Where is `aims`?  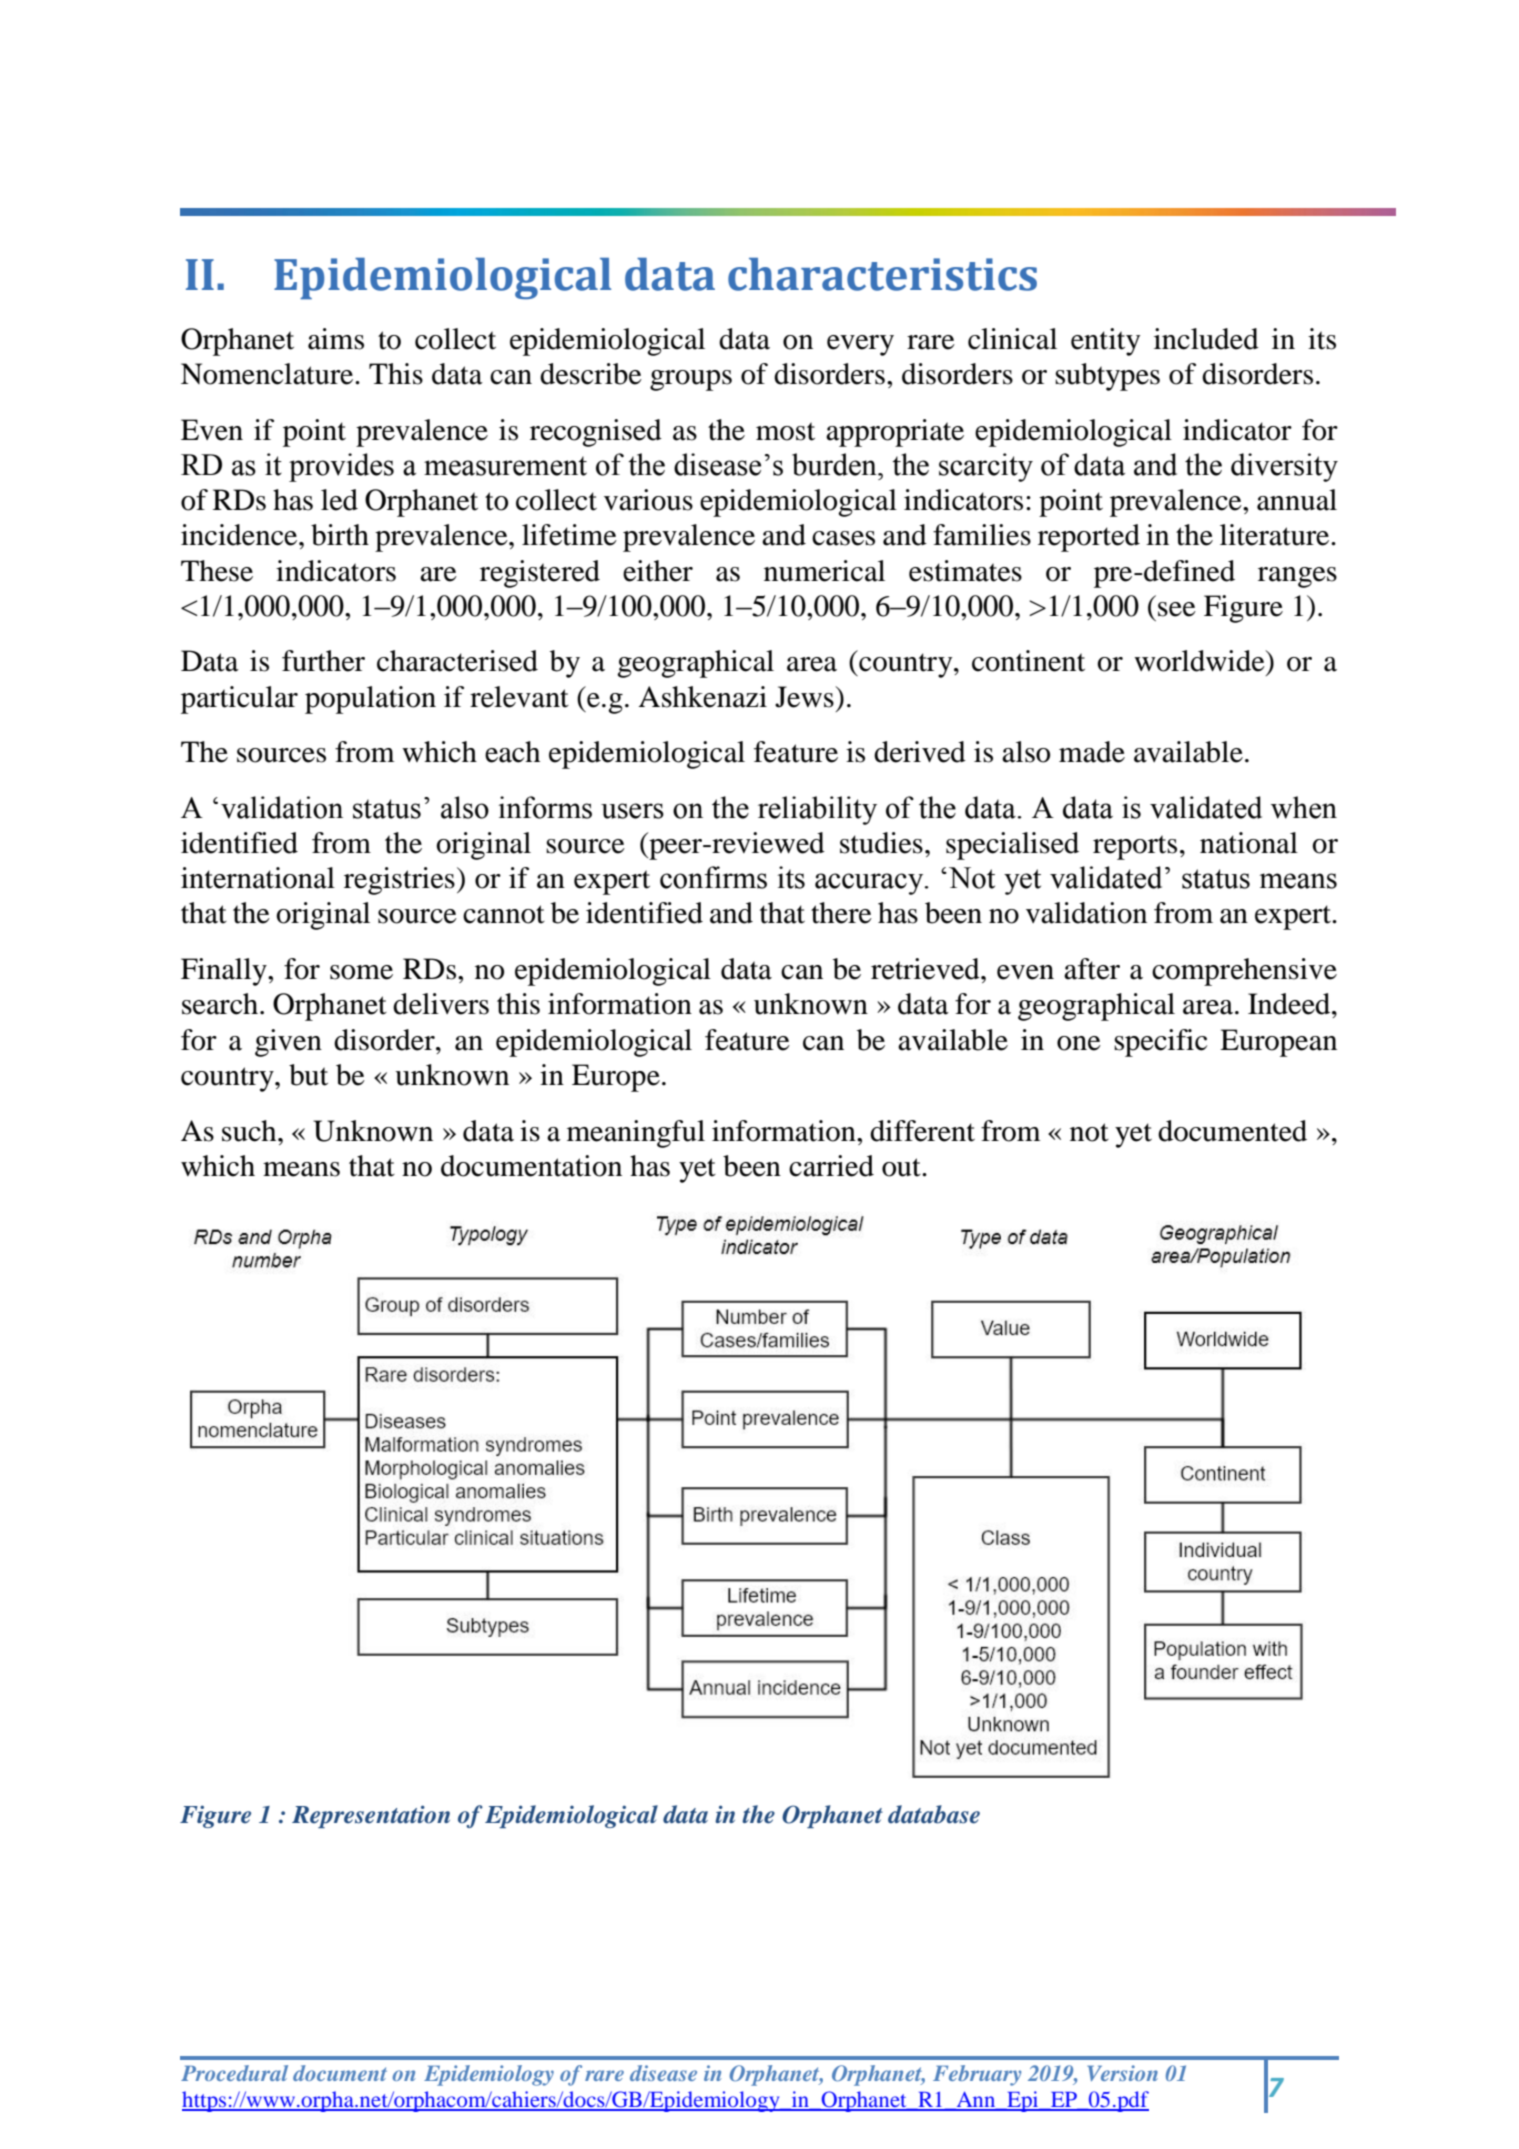 aims is located at coordinates (336, 339).
